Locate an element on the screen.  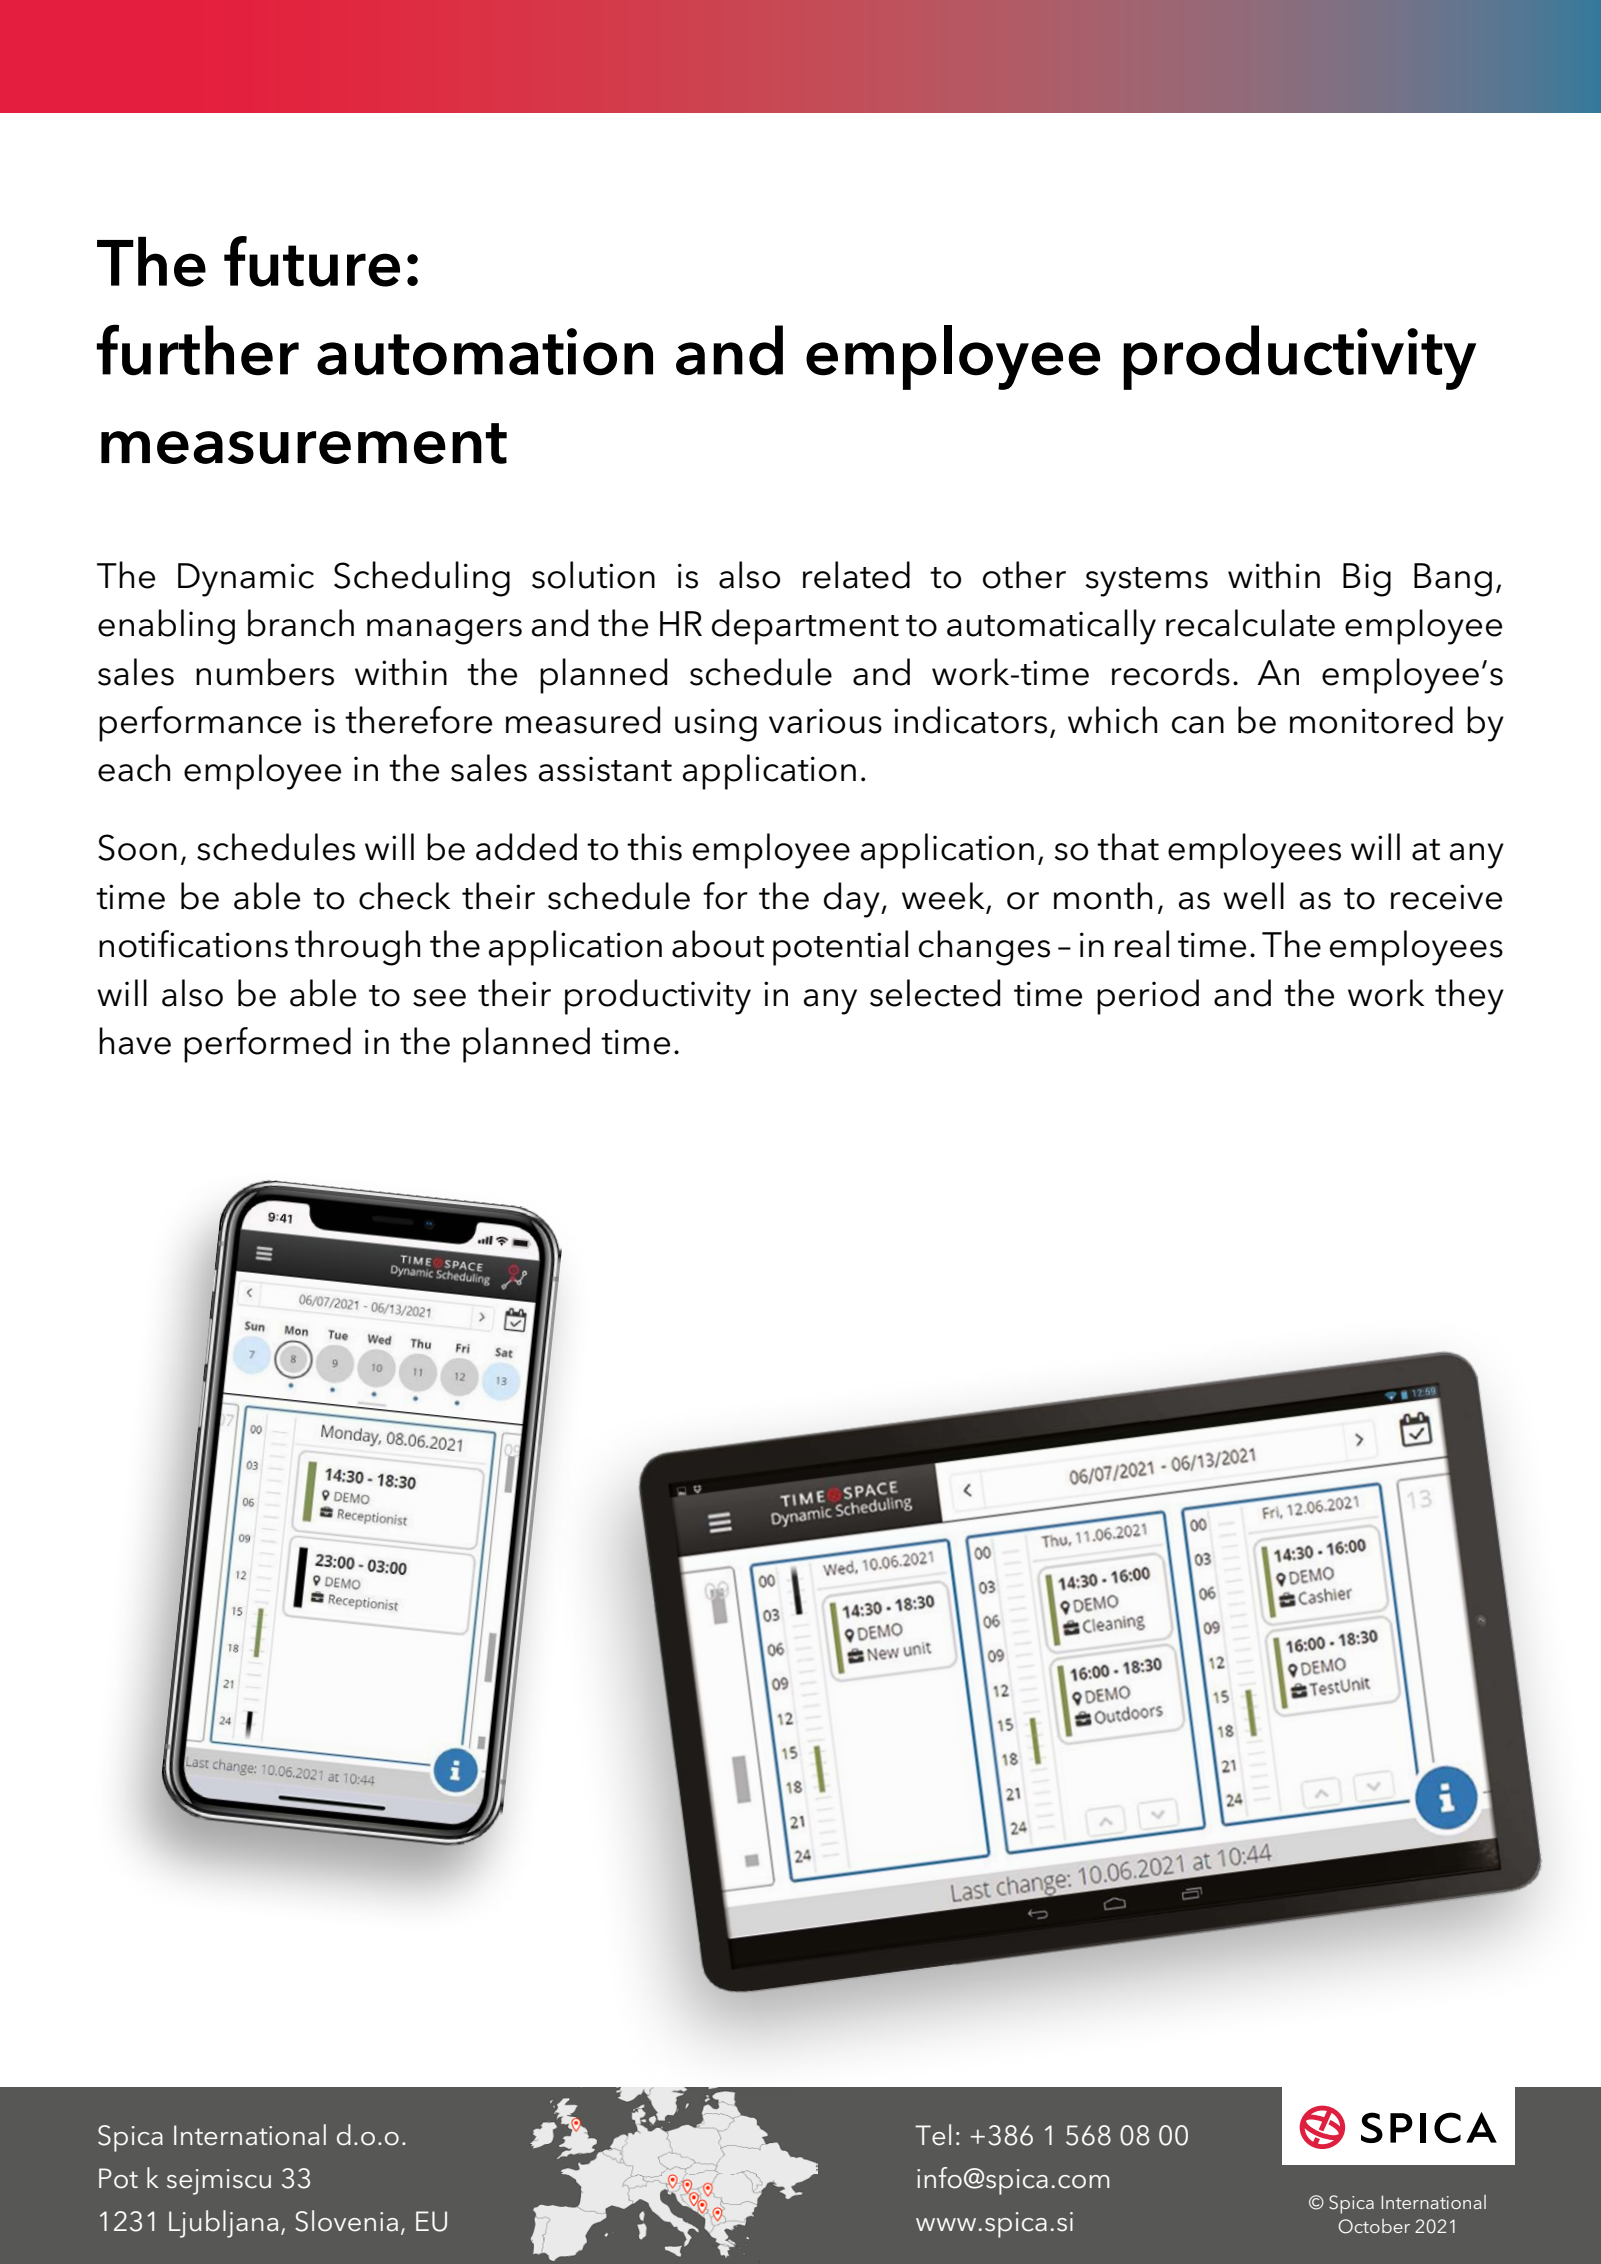
selected is located at coordinates (935, 993).
